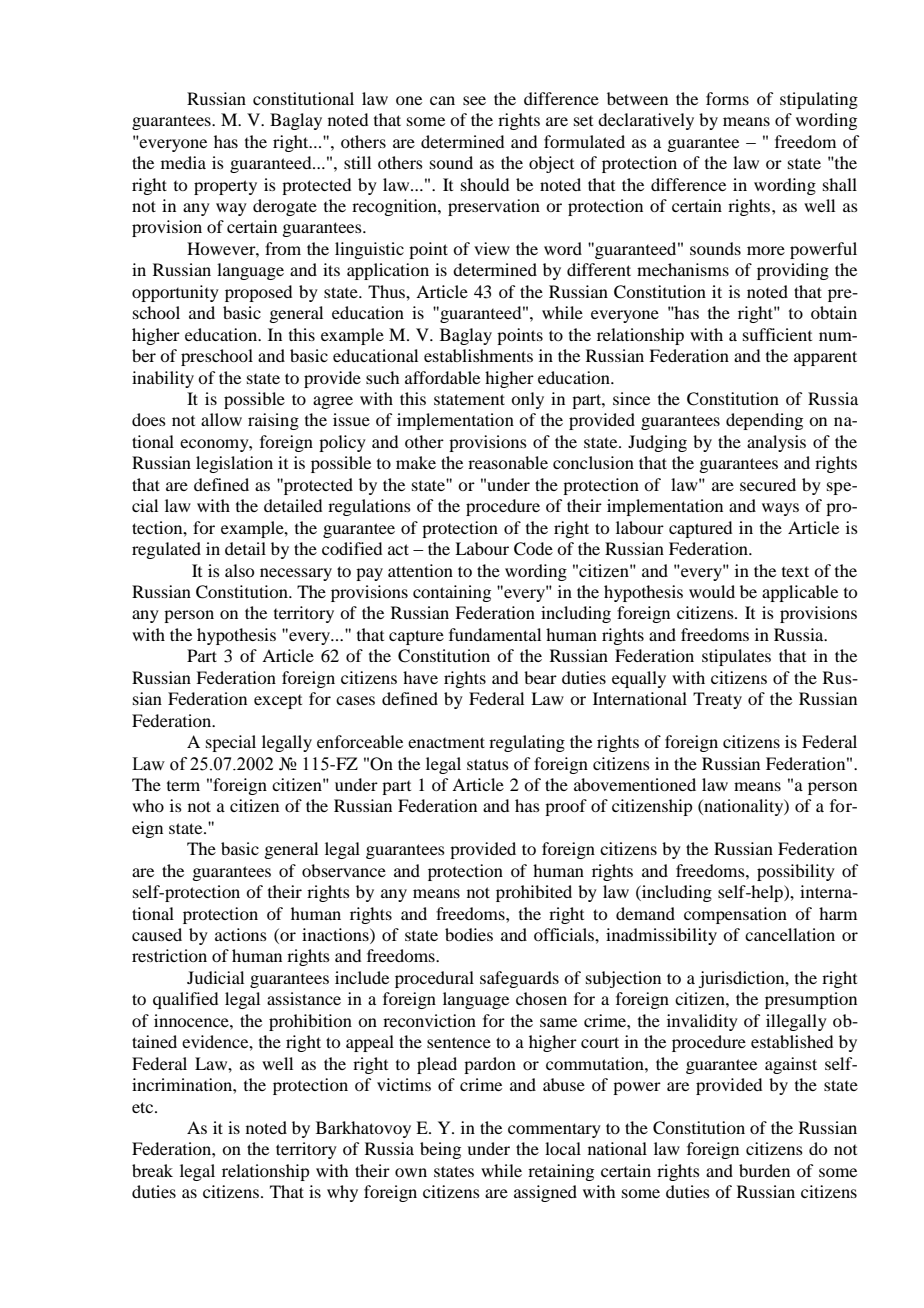  Describe the element at coordinates (183, 162) in the page. I see `media` at that location.
